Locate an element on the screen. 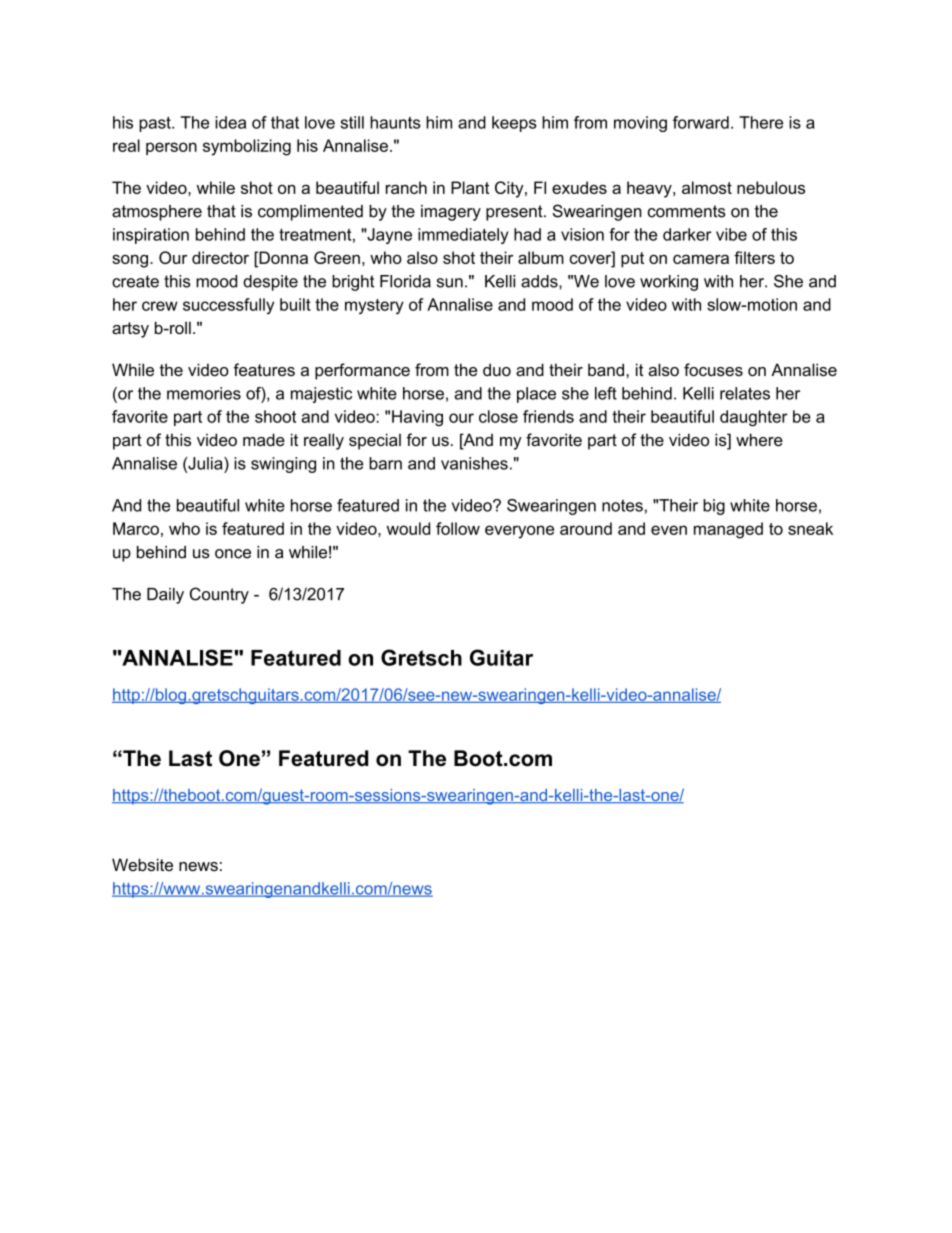  working is located at coordinates (669, 283).
